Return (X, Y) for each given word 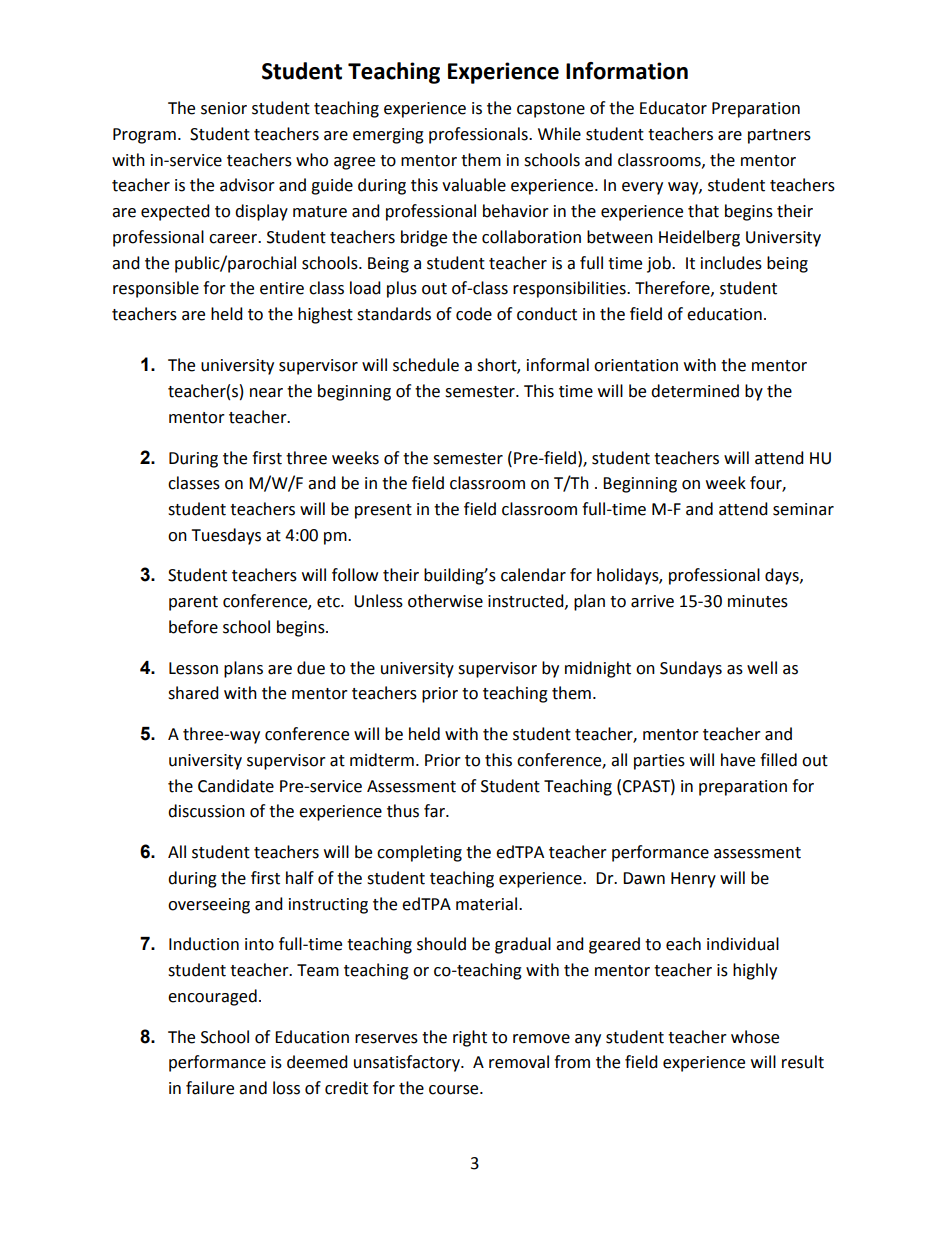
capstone (551, 110)
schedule (426, 365)
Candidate (236, 786)
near (266, 393)
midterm (382, 760)
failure (210, 1088)
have (738, 760)
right (470, 1038)
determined (695, 391)
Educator (673, 108)
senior (224, 108)
